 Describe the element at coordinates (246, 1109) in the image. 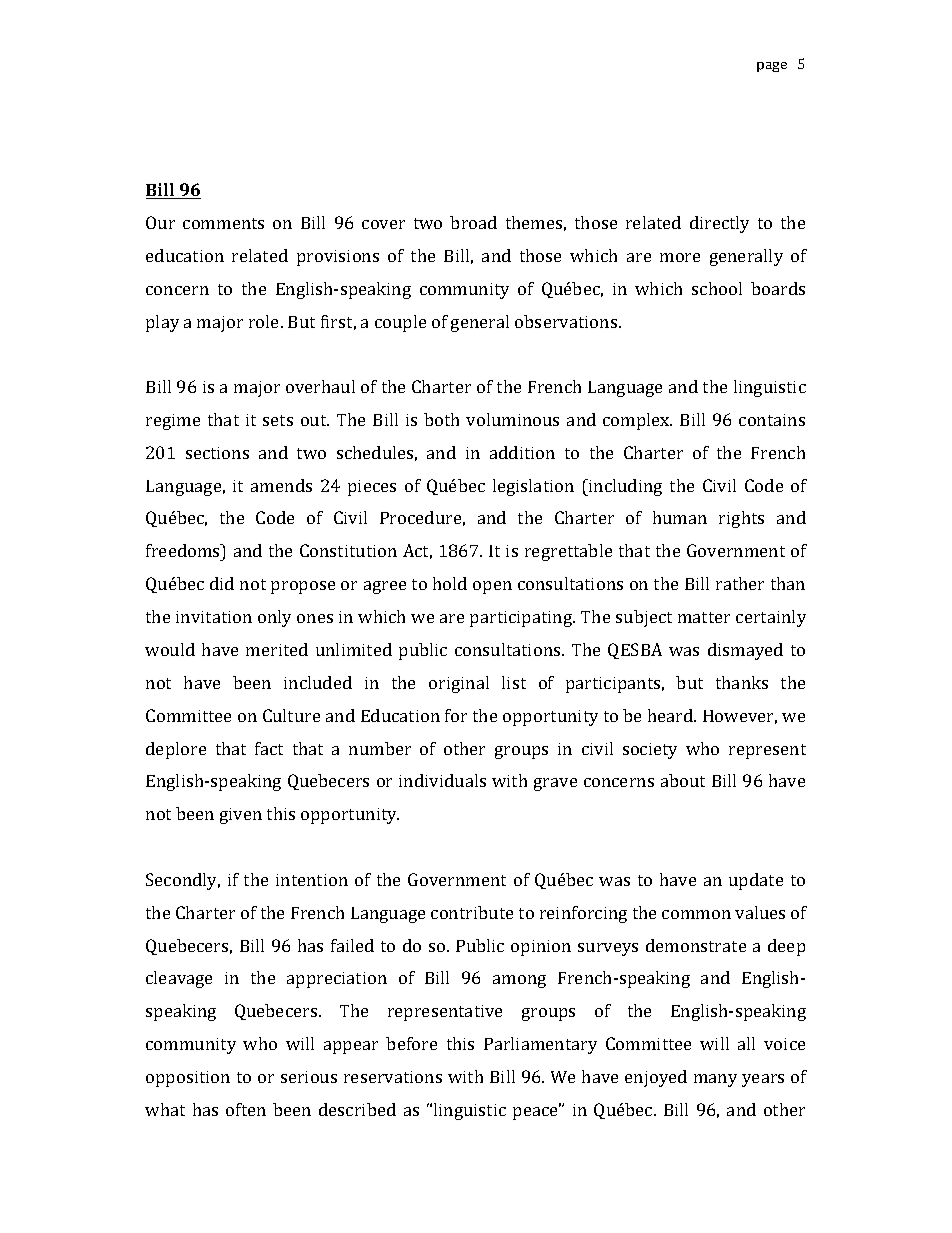

I see `often` at that location.
